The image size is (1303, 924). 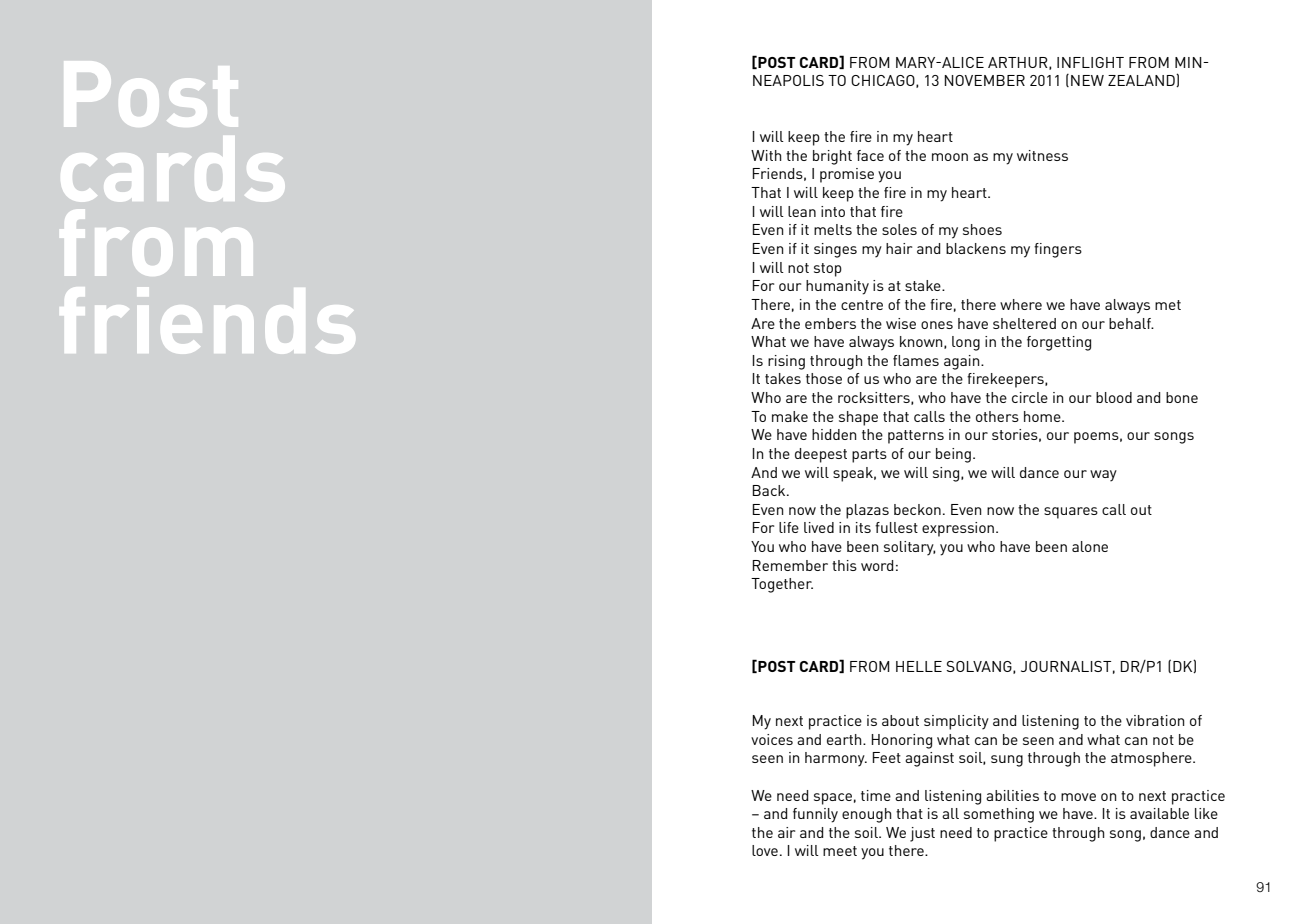 I want to click on long, so click(x=966, y=343).
